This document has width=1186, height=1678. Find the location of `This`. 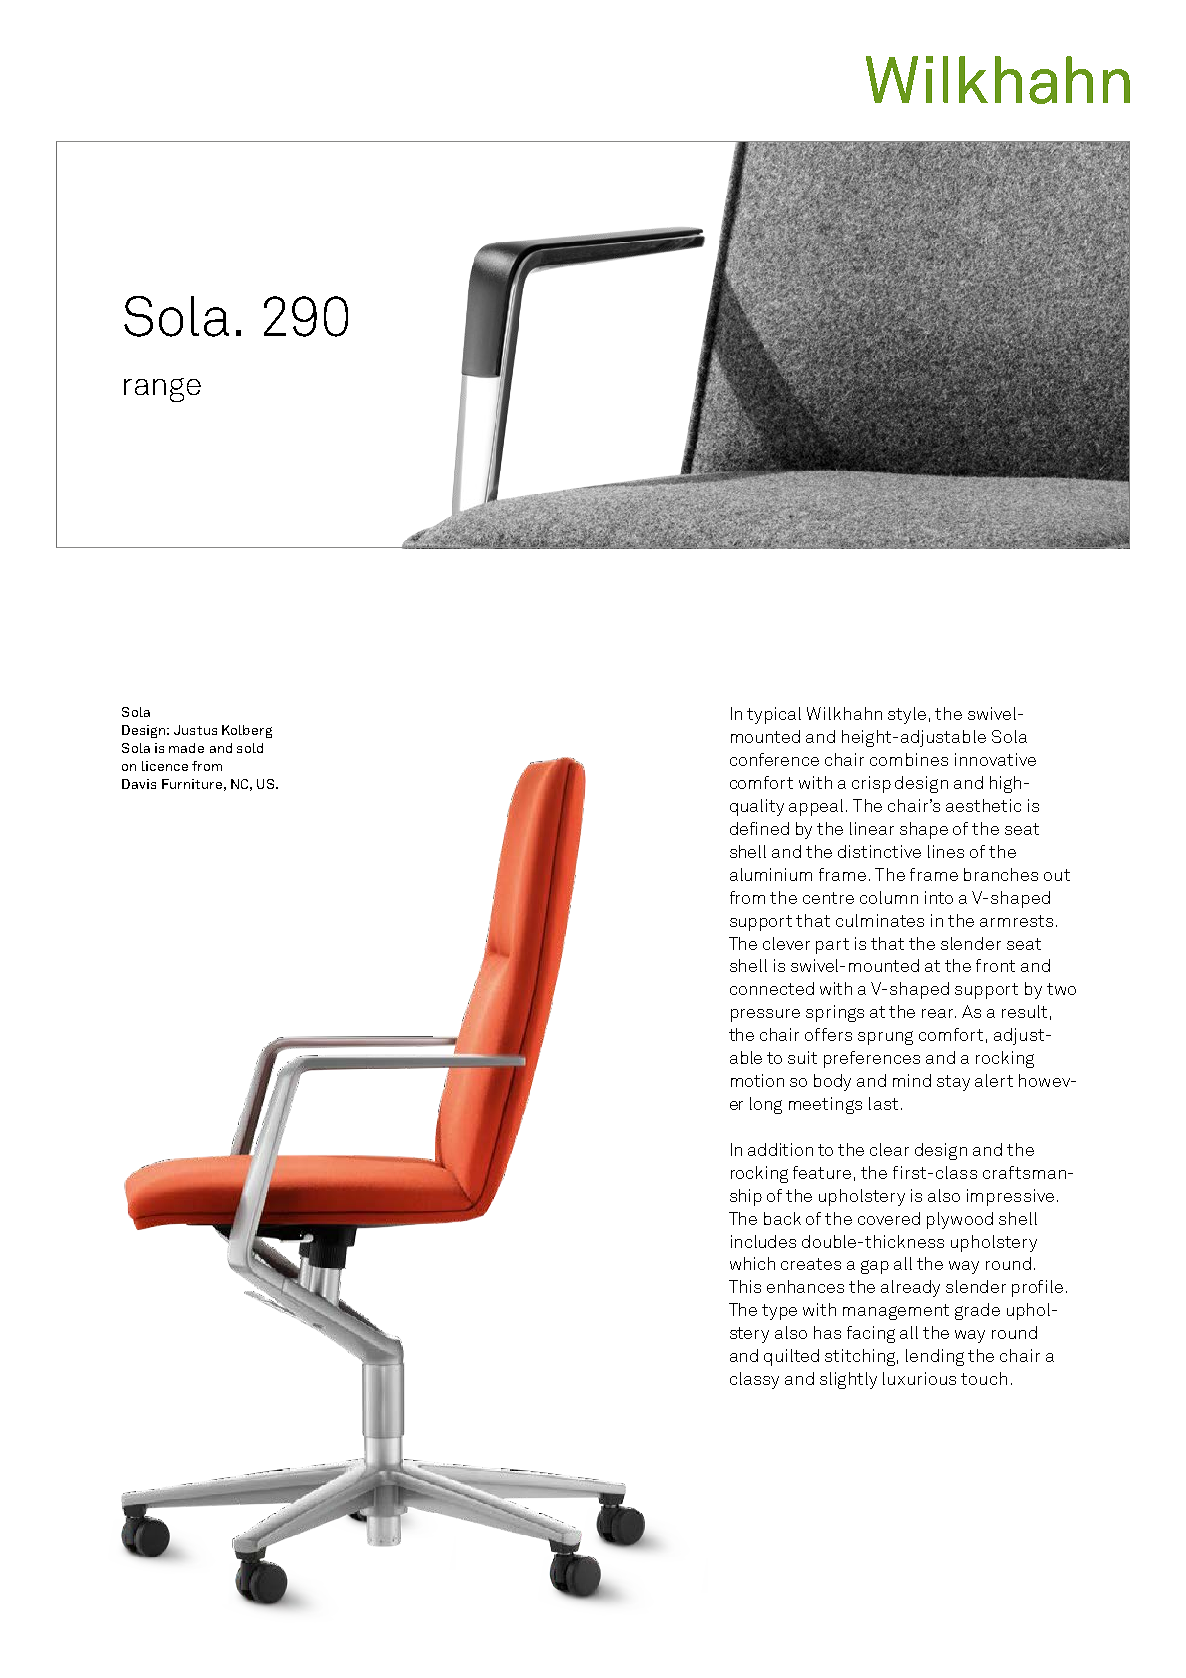

This is located at coordinates (745, 1286).
